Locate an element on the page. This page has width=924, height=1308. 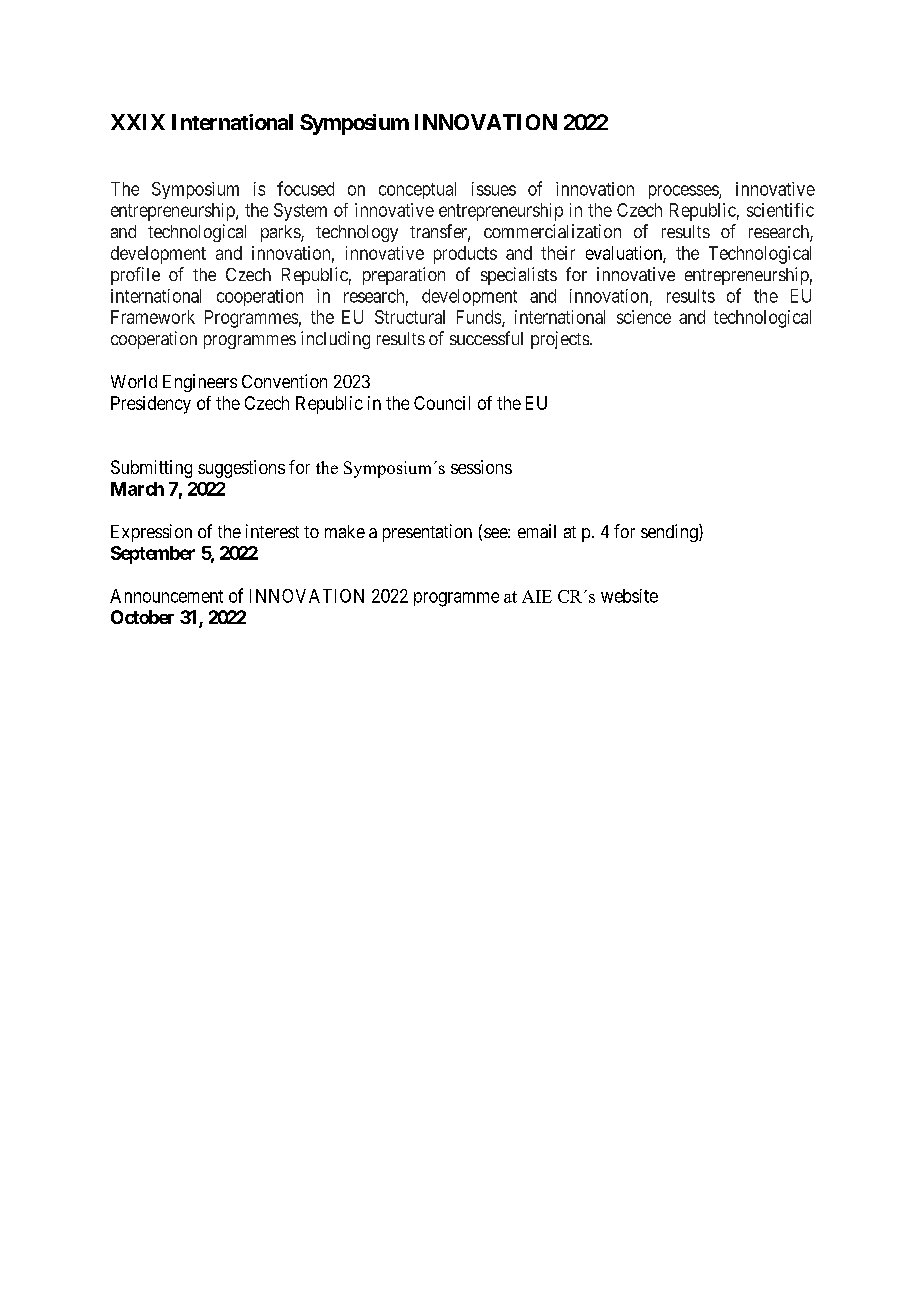
parks is located at coordinates (281, 233).
